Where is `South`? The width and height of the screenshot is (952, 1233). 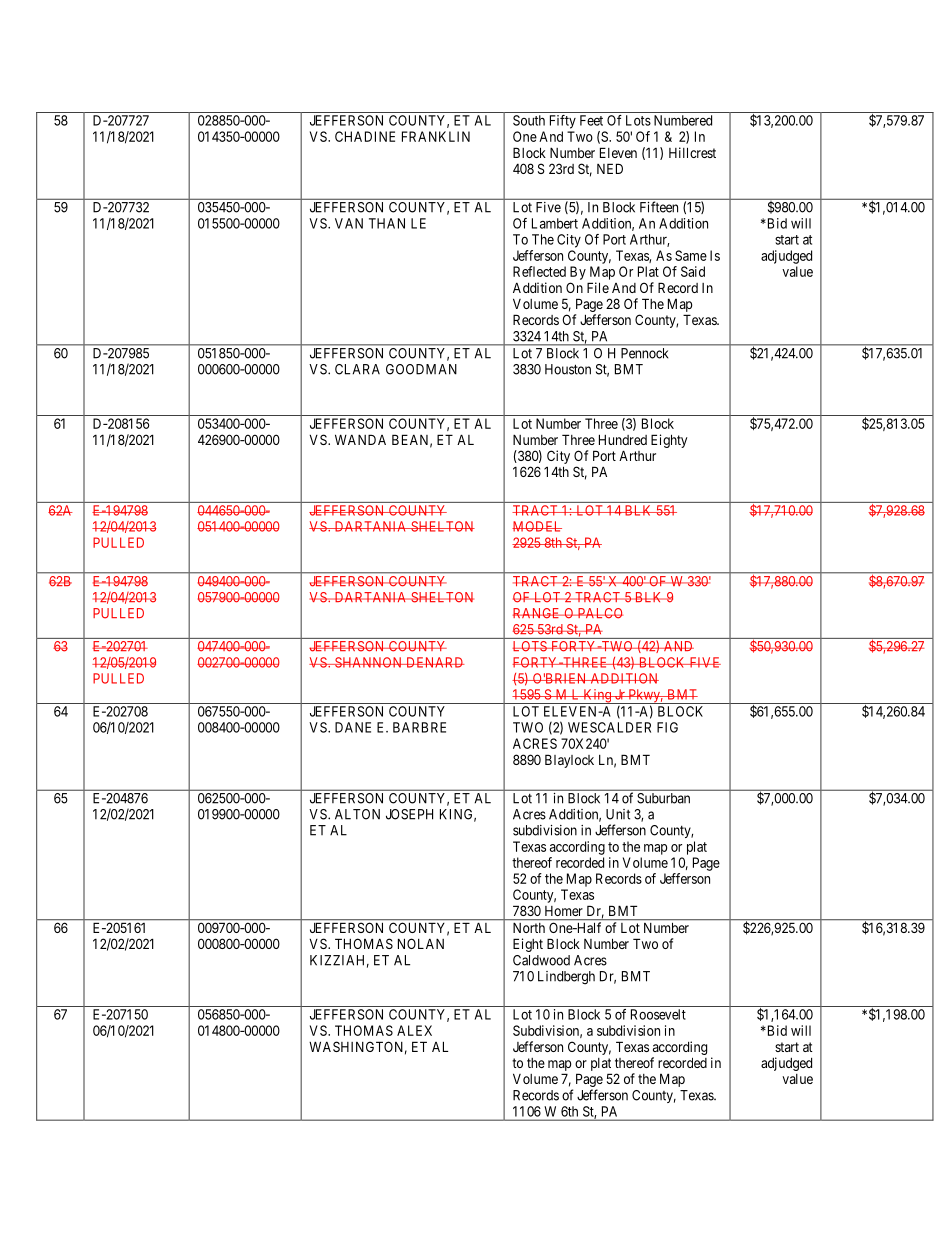 South is located at coordinates (529, 120).
